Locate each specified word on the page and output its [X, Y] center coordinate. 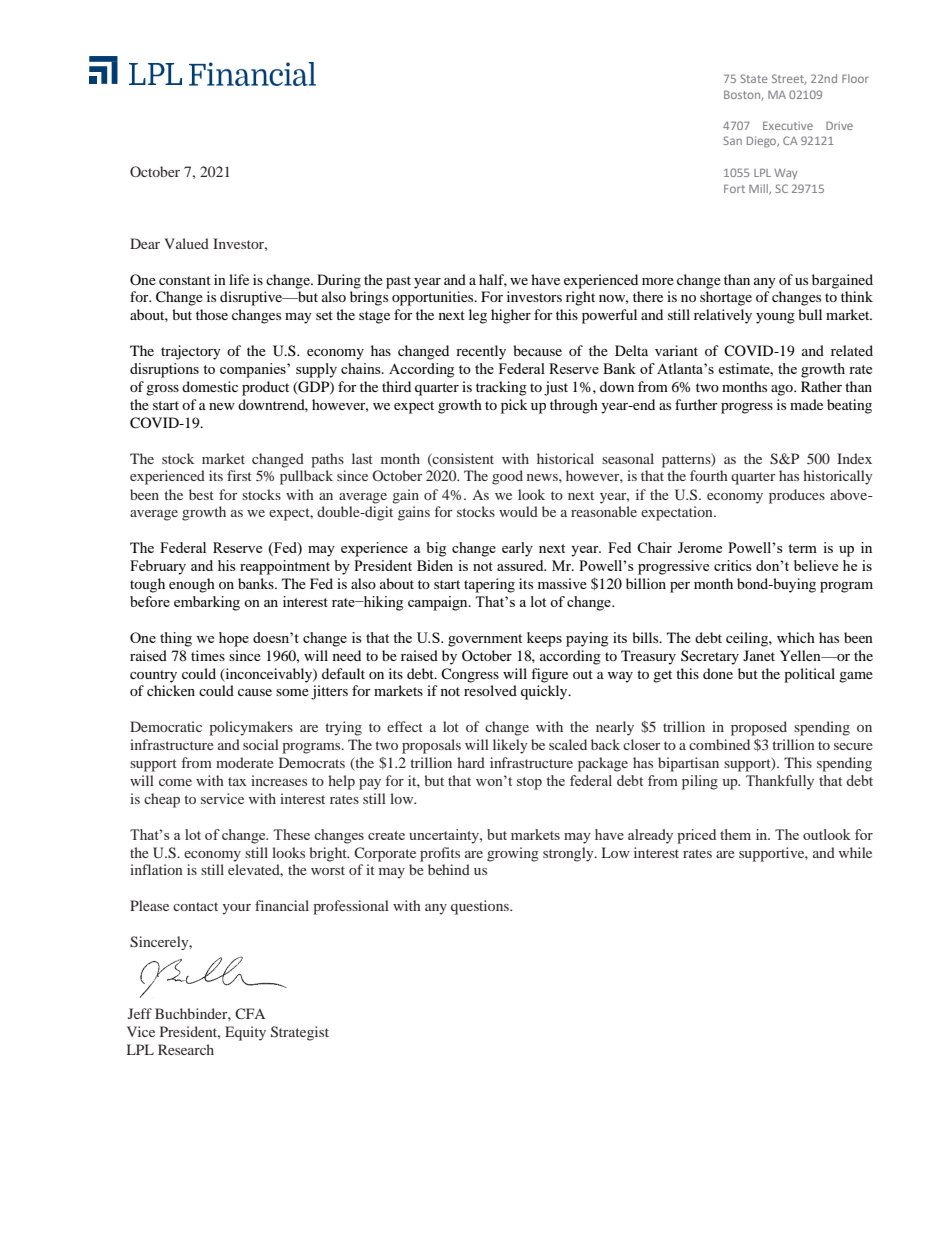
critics [733, 565]
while [855, 852]
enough [192, 585]
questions [481, 907]
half [493, 280]
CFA [250, 1013]
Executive [788, 125]
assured [521, 565]
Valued [186, 243]
